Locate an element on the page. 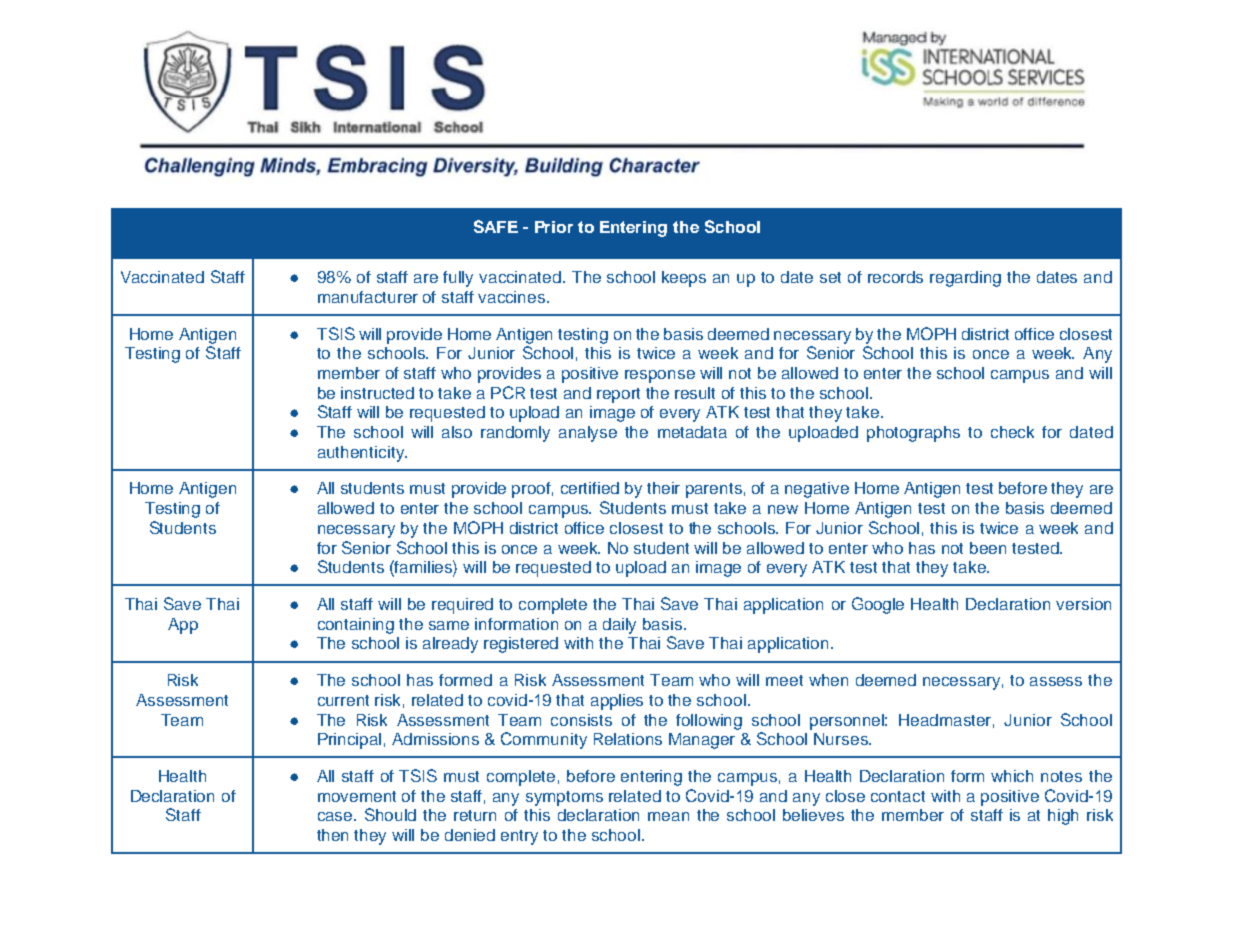  mean is located at coordinates (668, 816).
